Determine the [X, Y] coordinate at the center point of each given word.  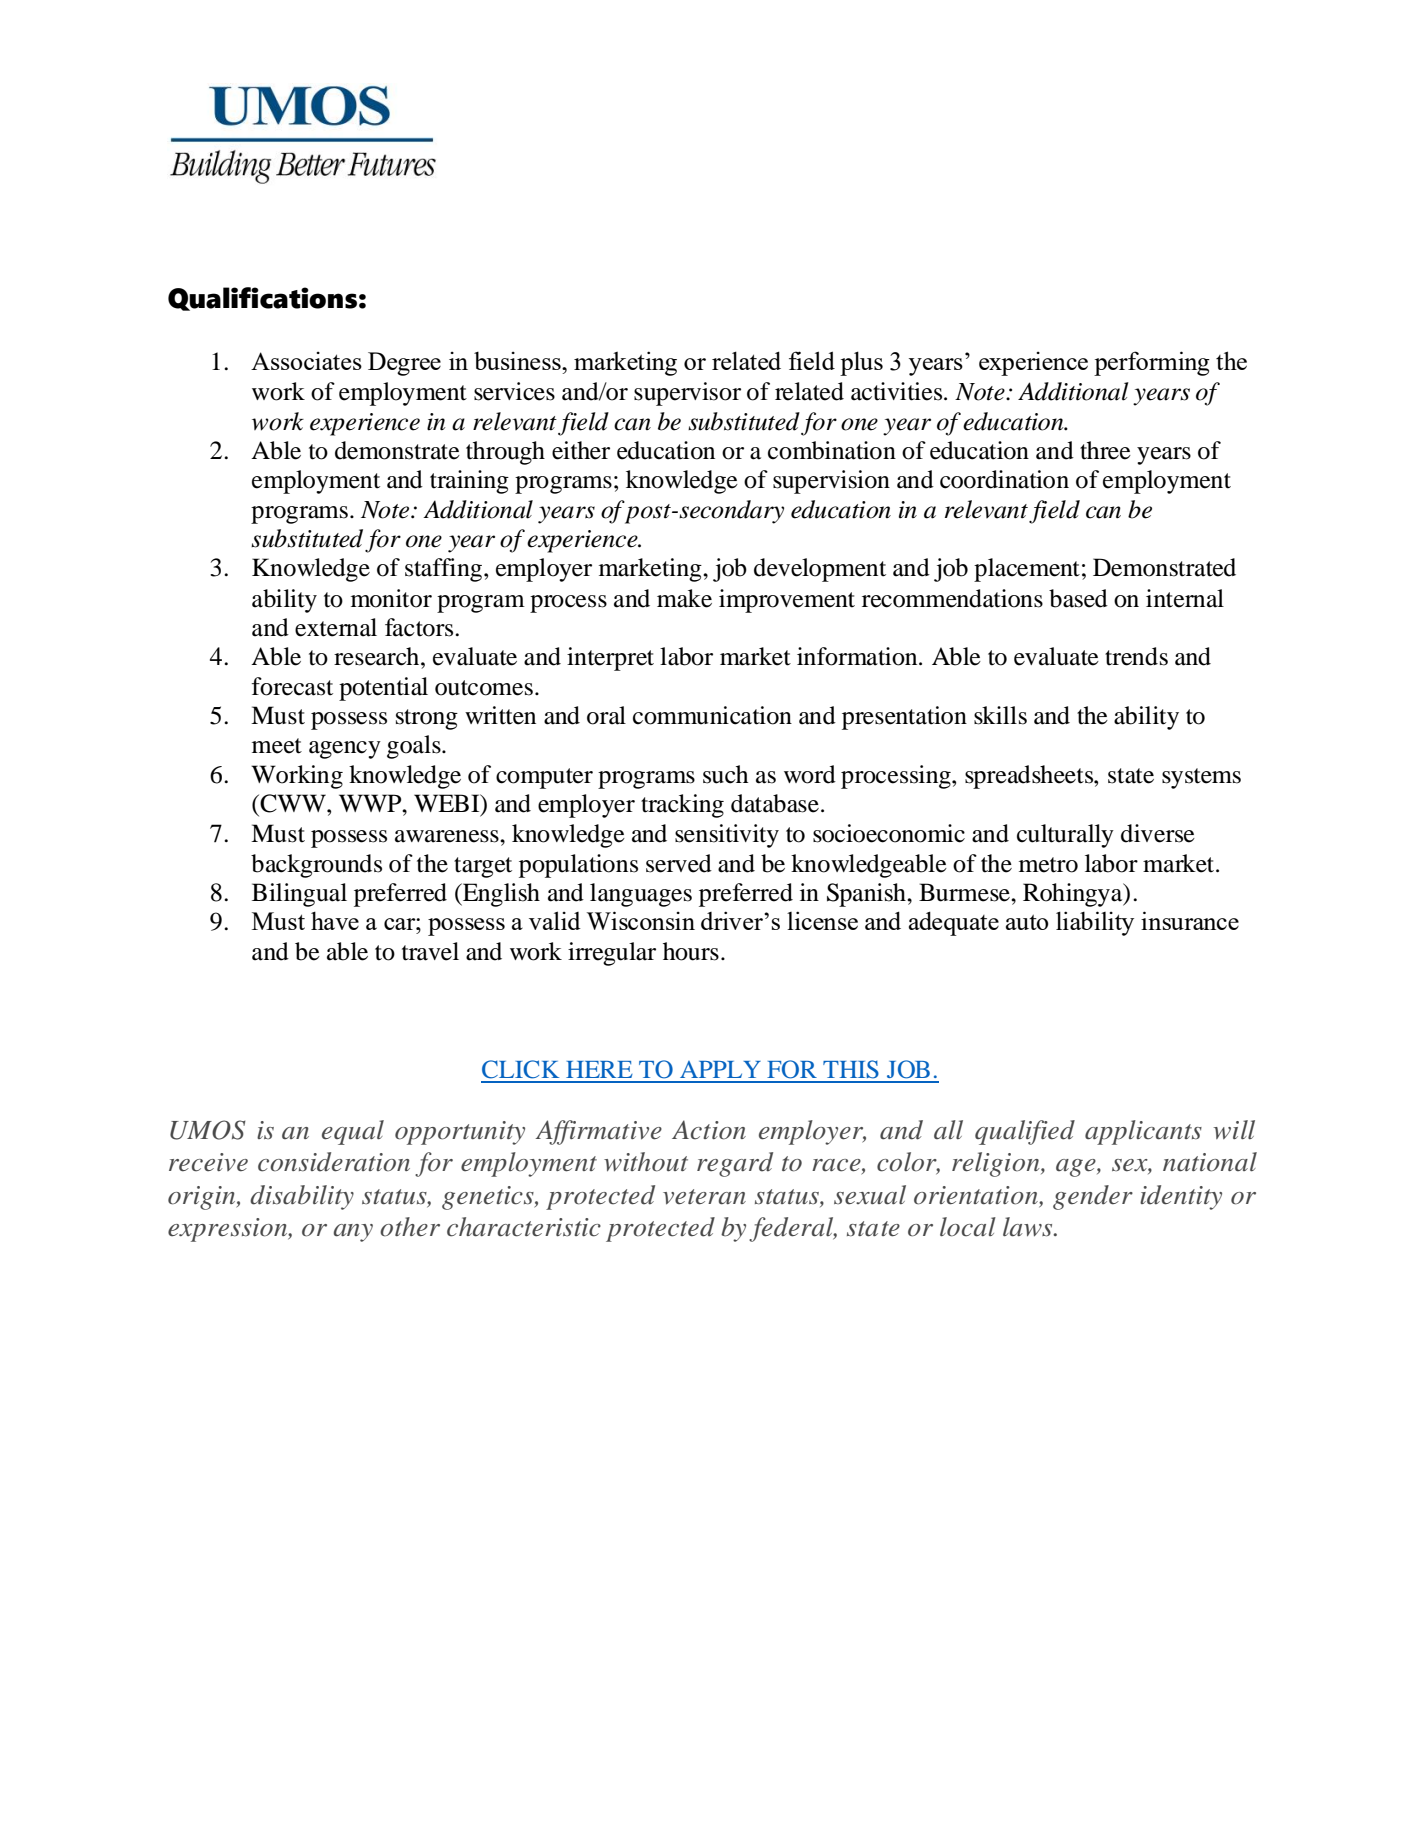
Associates [306, 361]
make [684, 598]
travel [430, 951]
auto [1027, 922]
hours [691, 951]
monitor [391, 598]
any [353, 1233]
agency [345, 750]
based [1078, 598]
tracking [682, 806]
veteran [704, 1197]
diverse [1158, 833]
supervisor [687, 394]
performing [1152, 363]
